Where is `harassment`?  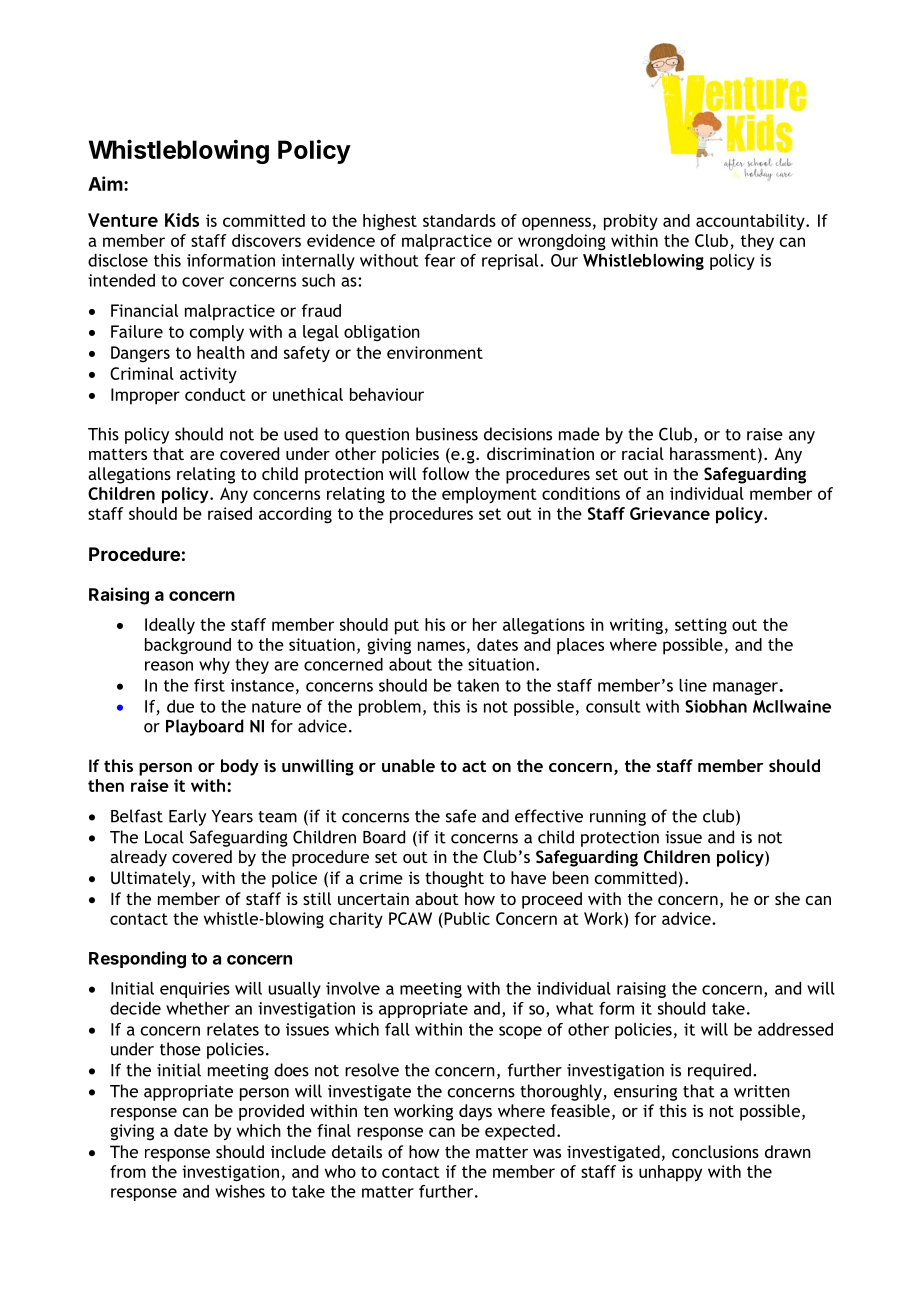 harassment is located at coordinates (713, 453).
